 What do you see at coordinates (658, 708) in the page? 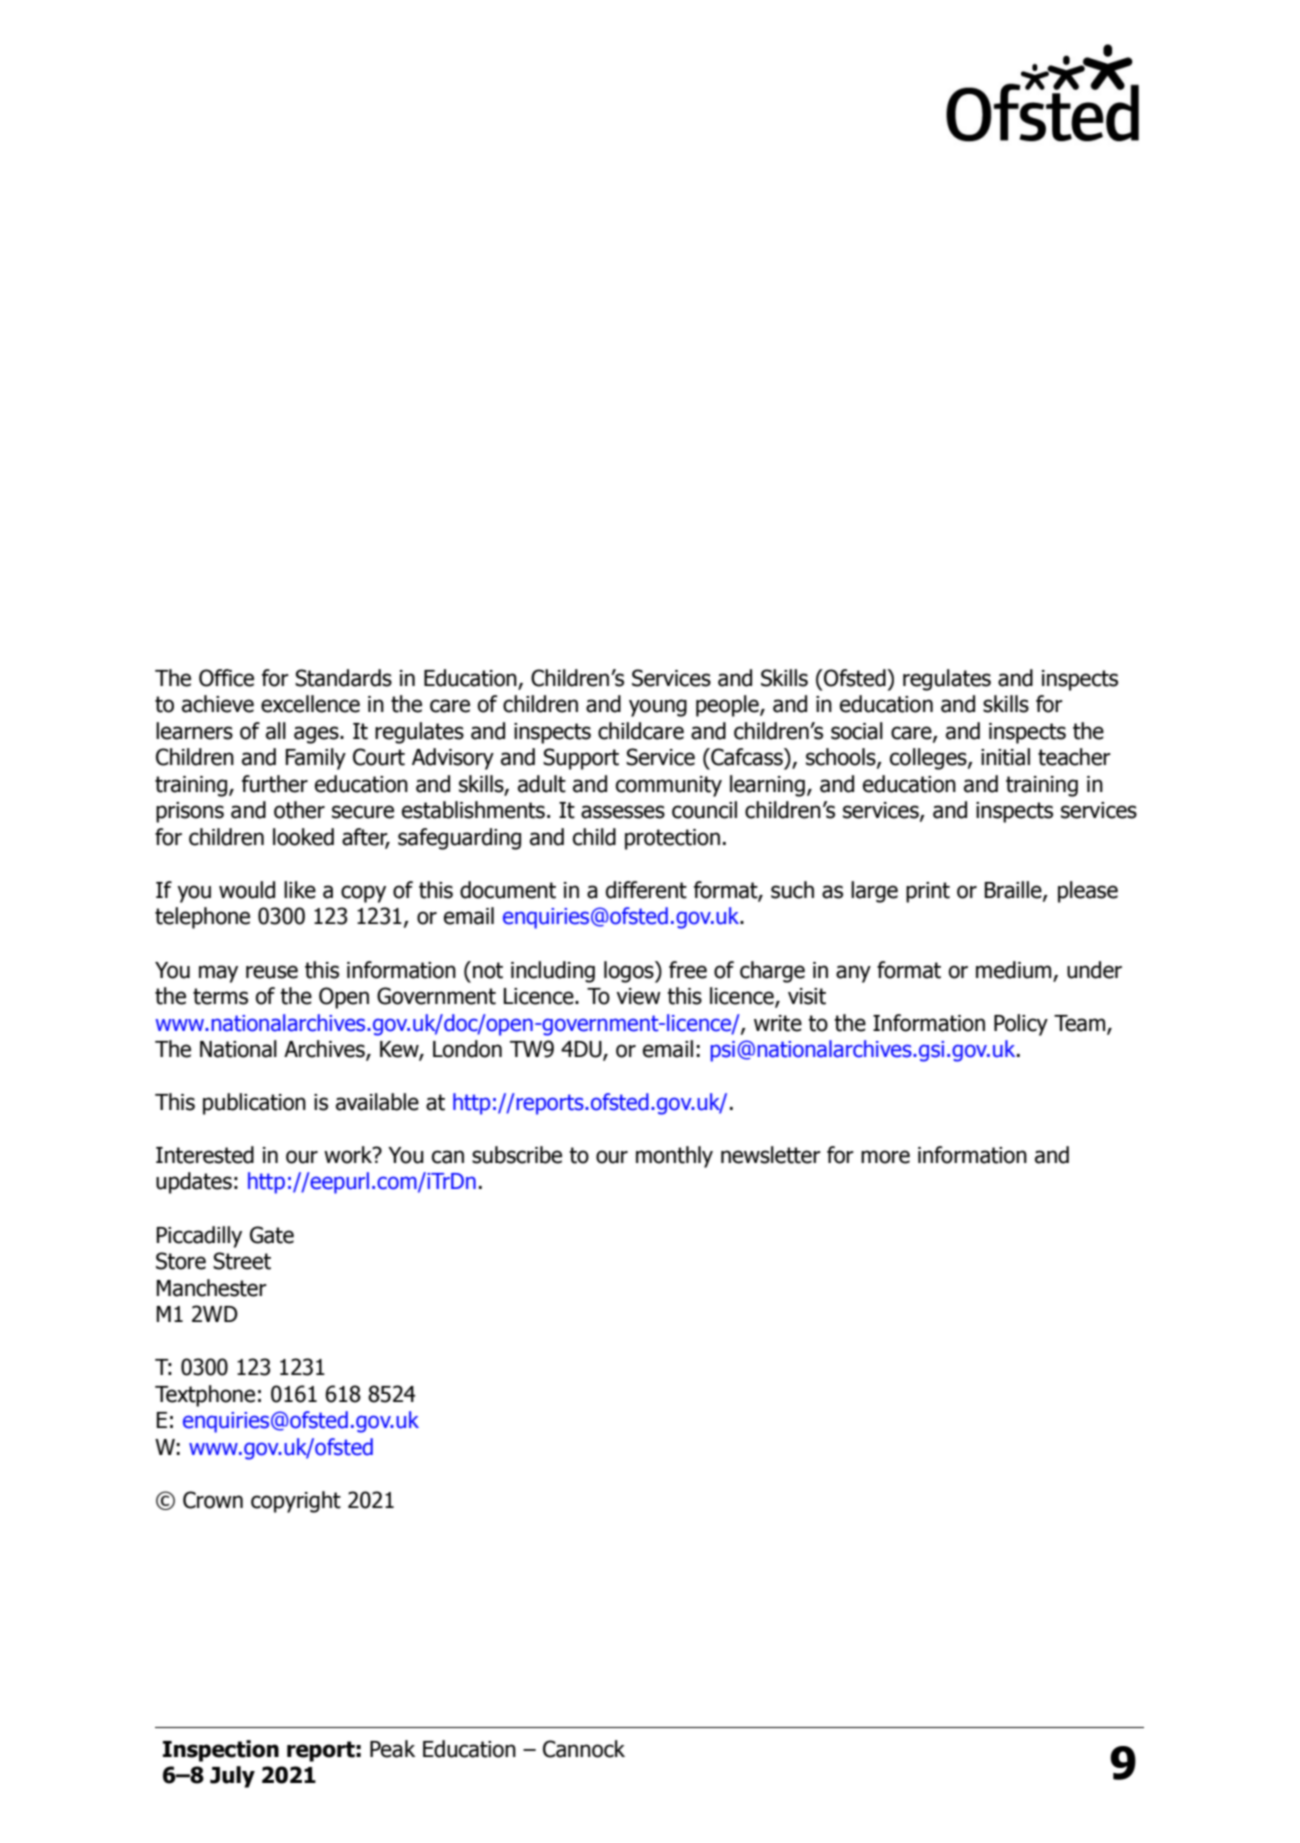
I see `young` at bounding box center [658, 708].
